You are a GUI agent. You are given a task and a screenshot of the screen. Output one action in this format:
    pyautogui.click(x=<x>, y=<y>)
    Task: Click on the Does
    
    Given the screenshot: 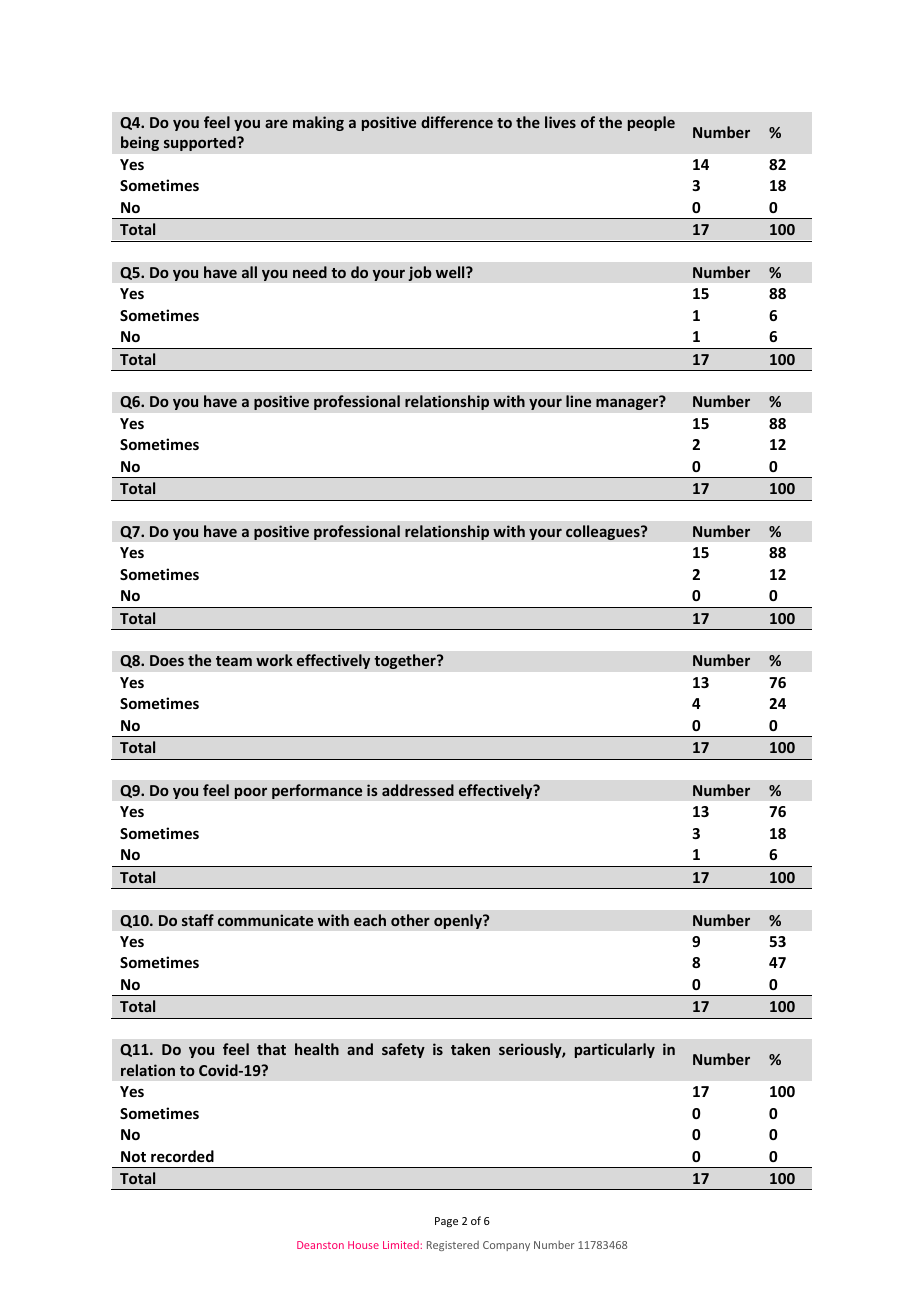 What is the action you would take?
    pyautogui.click(x=167, y=660)
